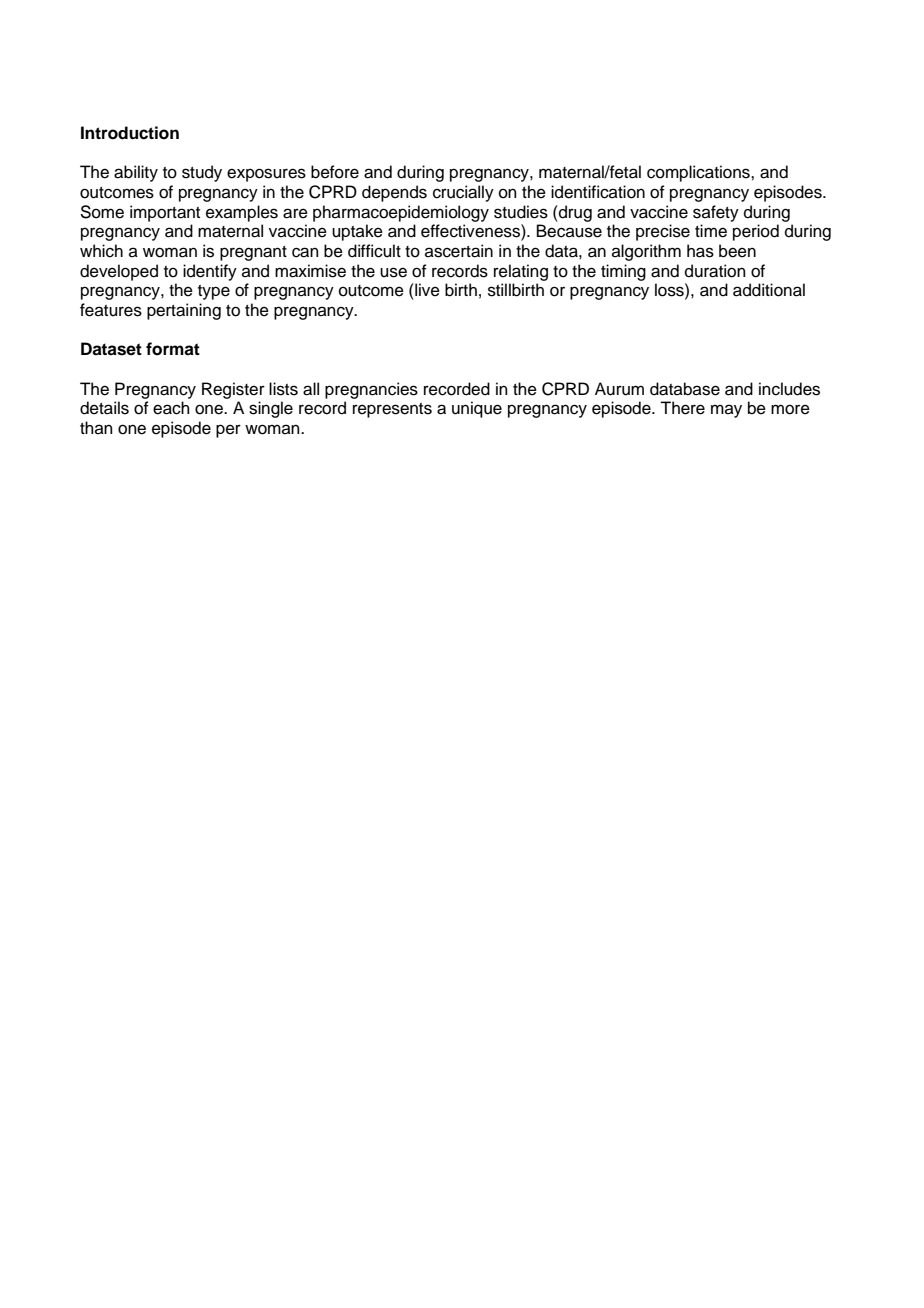  I want to click on live, so click(426, 290).
